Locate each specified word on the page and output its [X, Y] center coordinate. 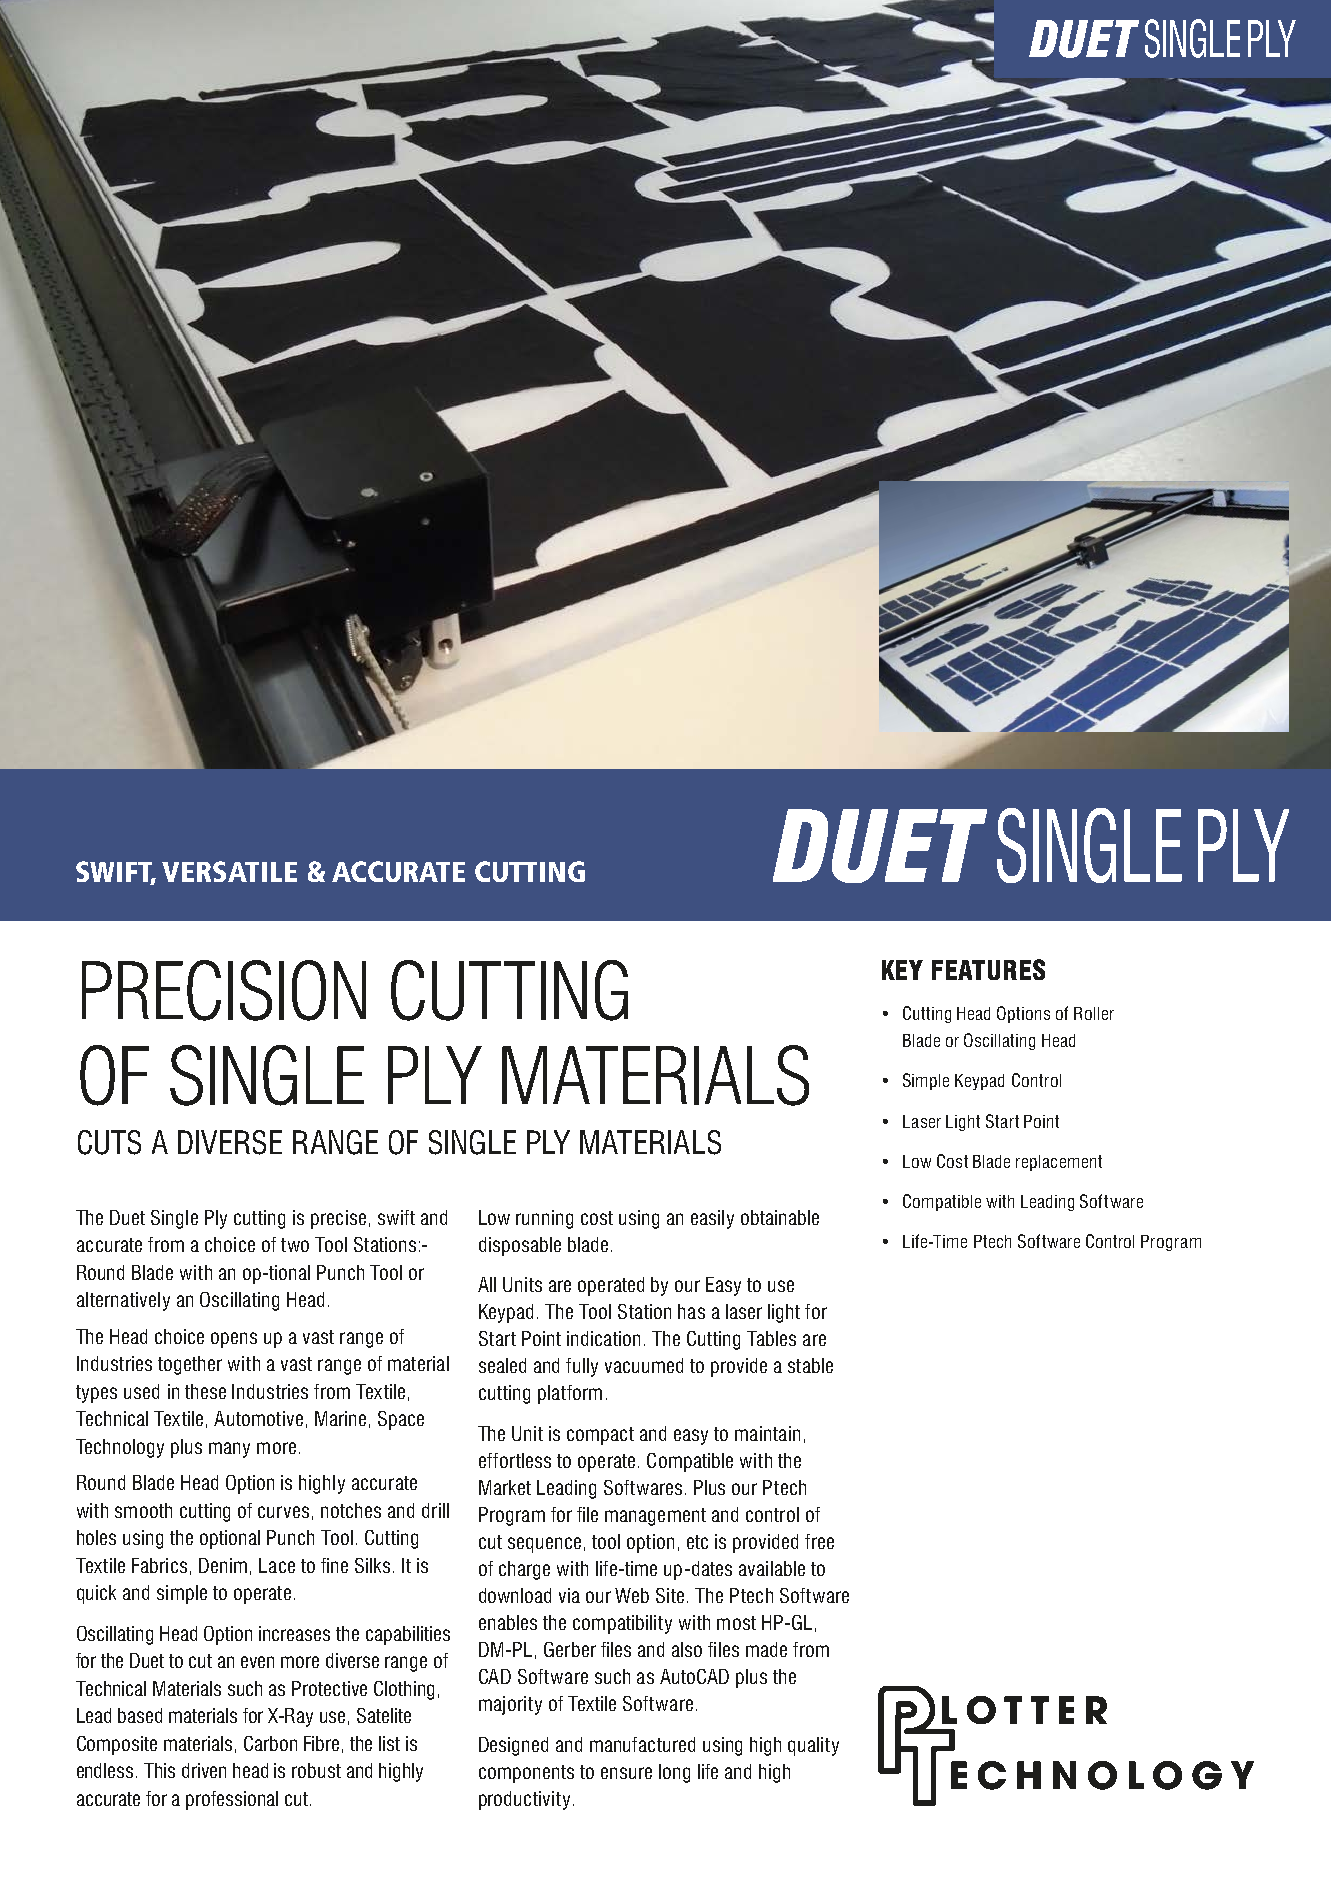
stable [810, 1365]
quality [813, 1746]
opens [234, 1340]
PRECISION [224, 990]
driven [204, 1770]
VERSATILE [229, 871]
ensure [626, 1773]
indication [603, 1338]
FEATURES [988, 969]
